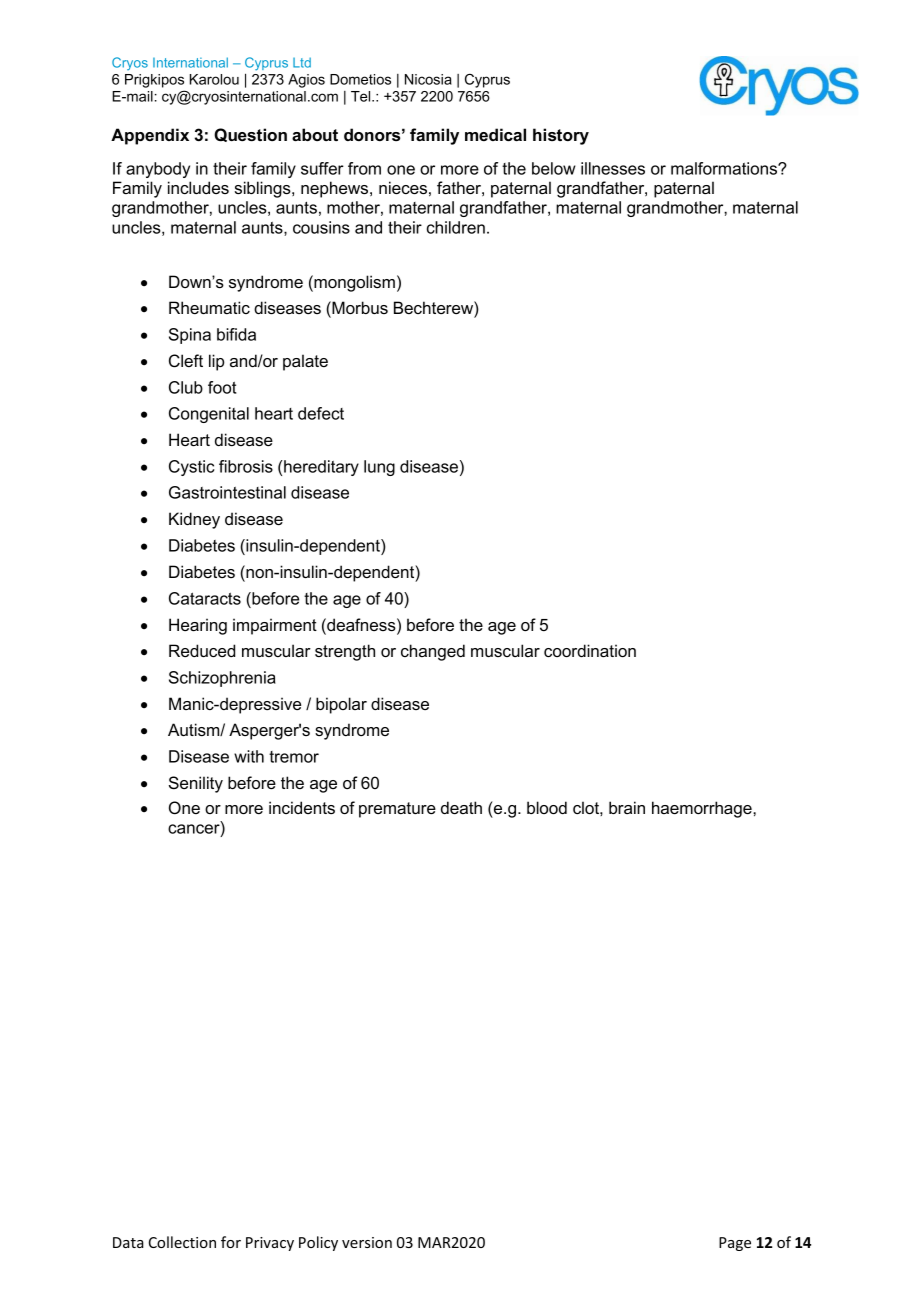  I want to click on Rheumatic, so click(209, 307).
